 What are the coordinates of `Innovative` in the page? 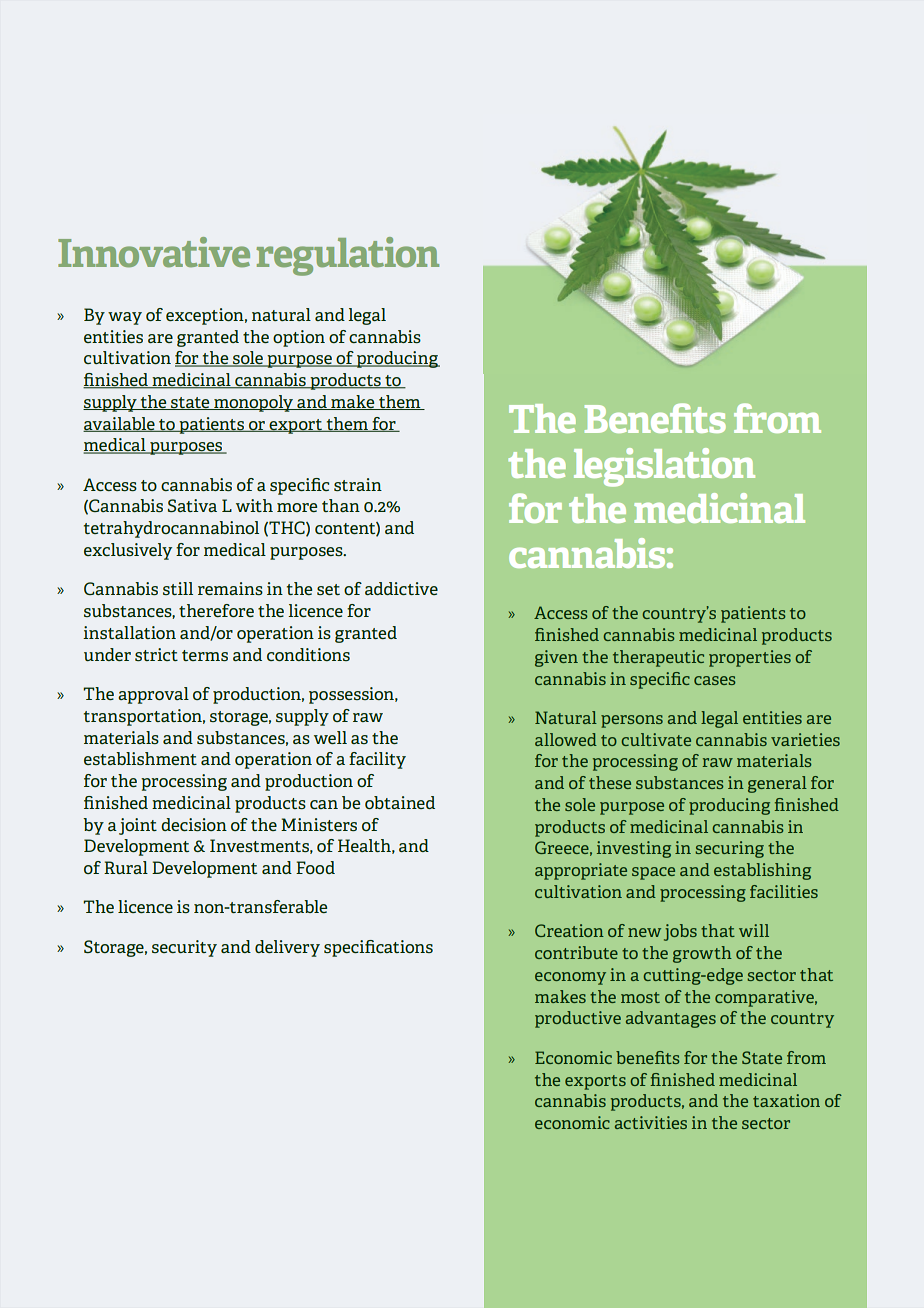 It's located at (154, 252).
